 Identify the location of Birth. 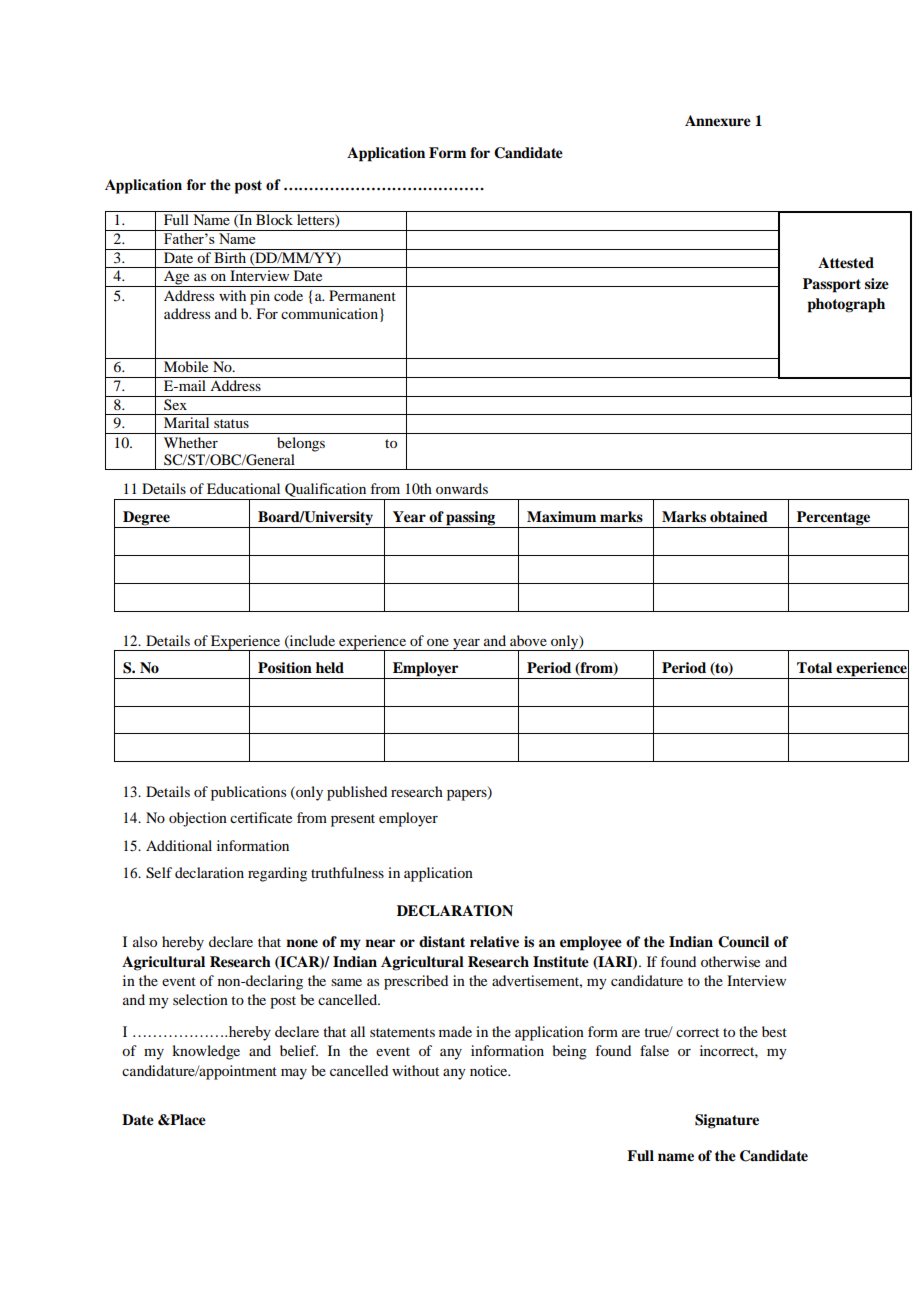
(230, 256).
